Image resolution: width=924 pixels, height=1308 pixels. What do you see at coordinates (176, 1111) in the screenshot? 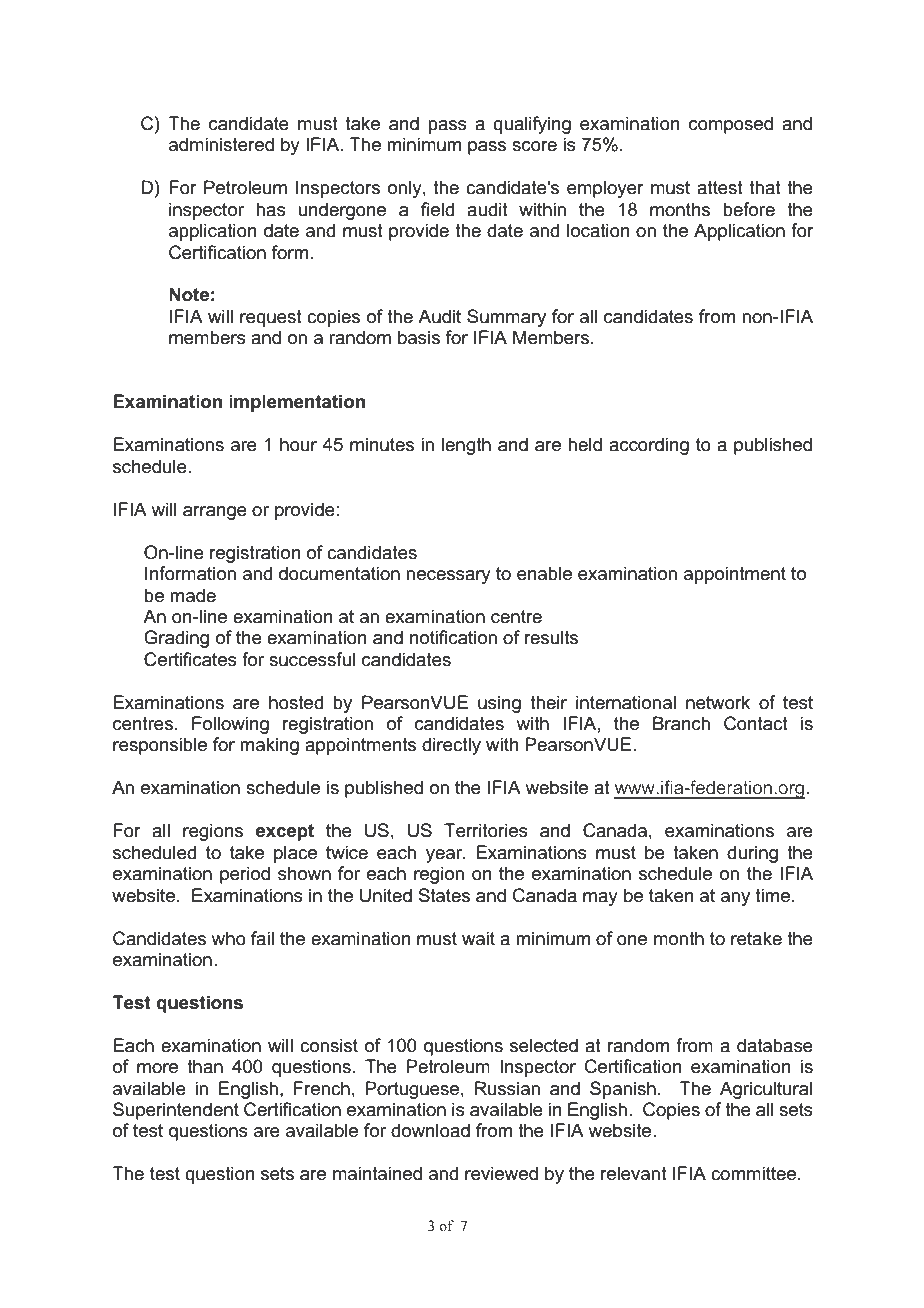
I see `Superintendent` at bounding box center [176, 1111].
